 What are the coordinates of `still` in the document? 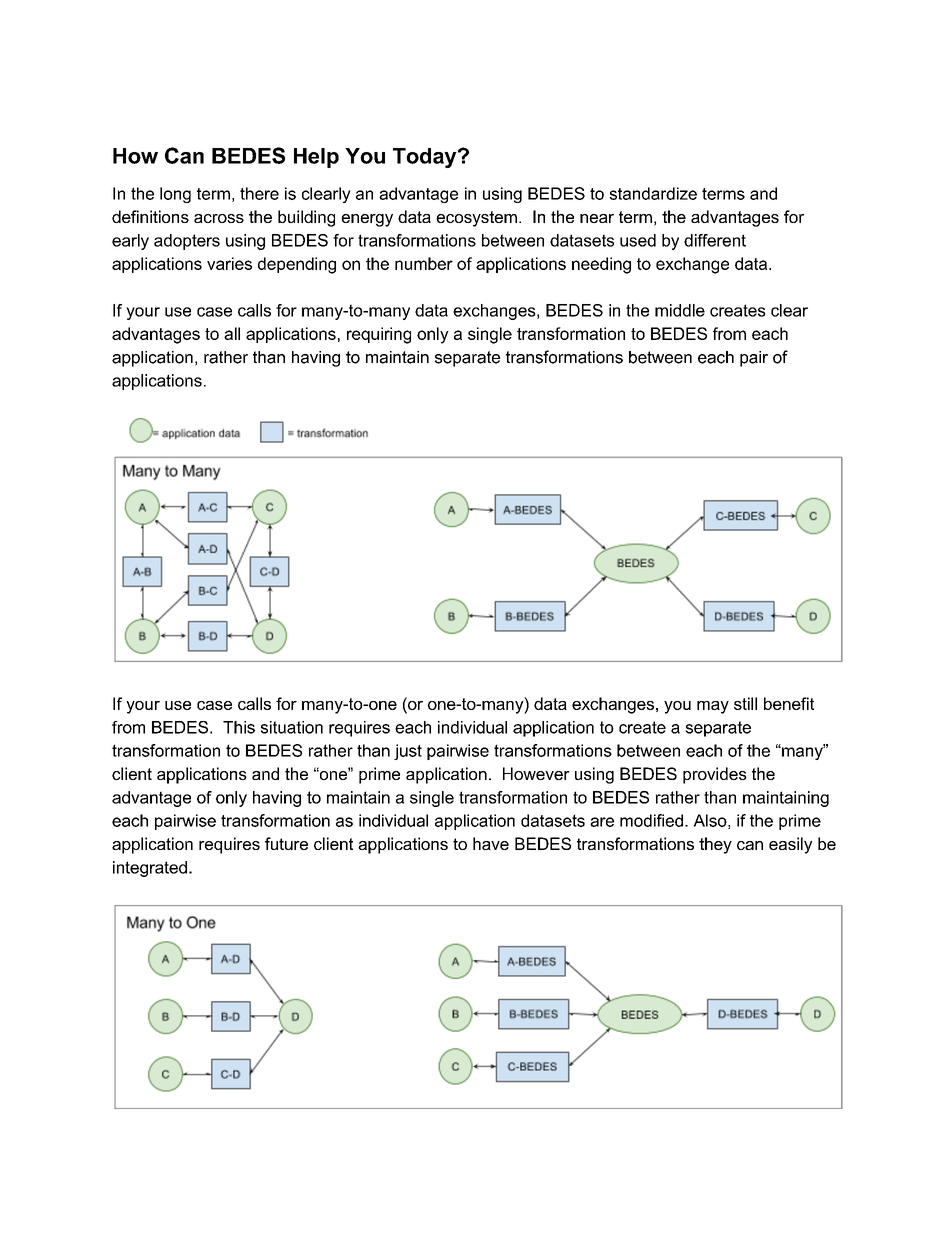 It's located at (745, 703).
